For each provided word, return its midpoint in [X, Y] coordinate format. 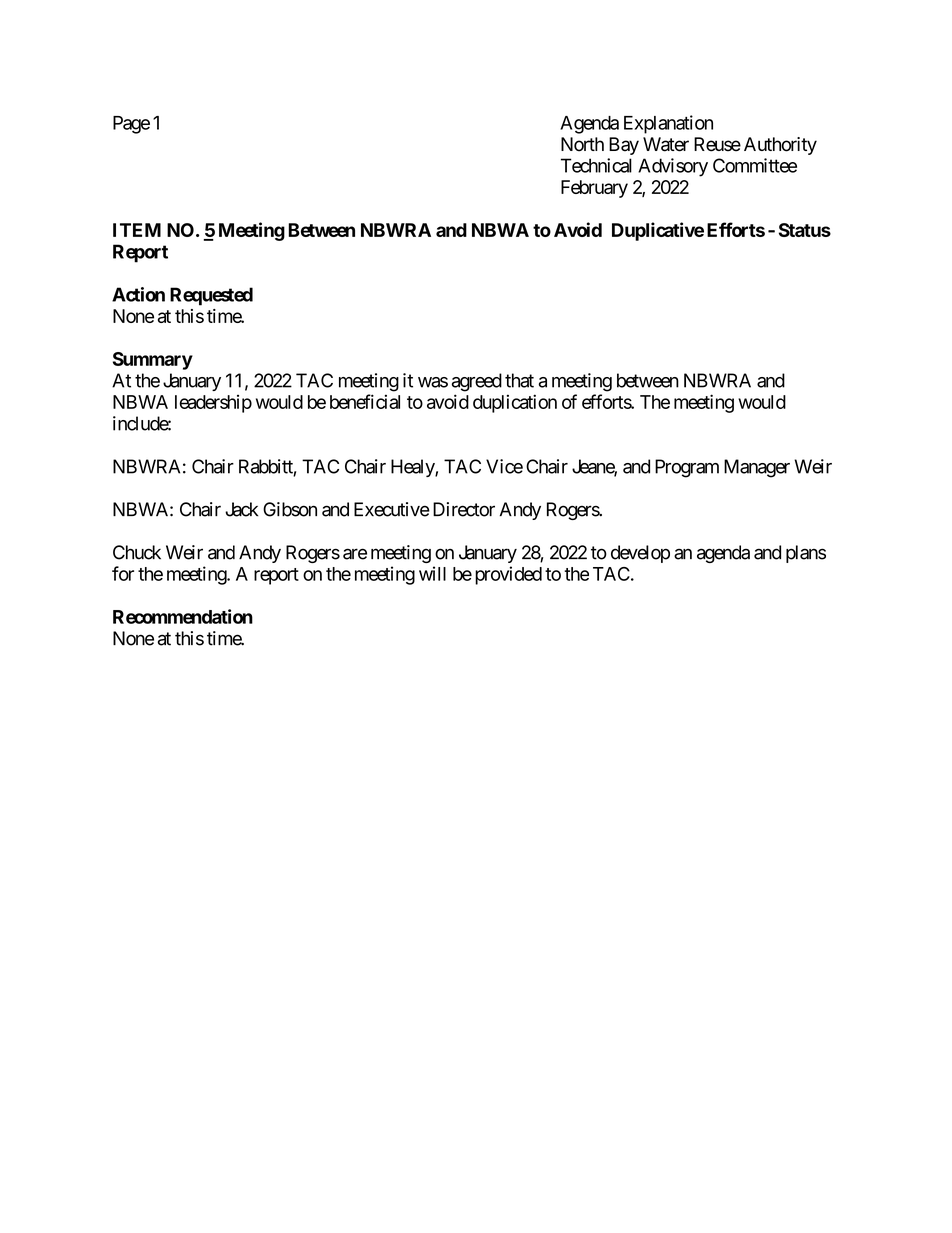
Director [464, 509]
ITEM [137, 230]
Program [687, 468]
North [582, 144]
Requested [211, 296]
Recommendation [183, 616]
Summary [153, 361]
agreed [477, 382]
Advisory [673, 167]
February [594, 189]
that [519, 380]
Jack [241, 509]
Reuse [717, 144]
